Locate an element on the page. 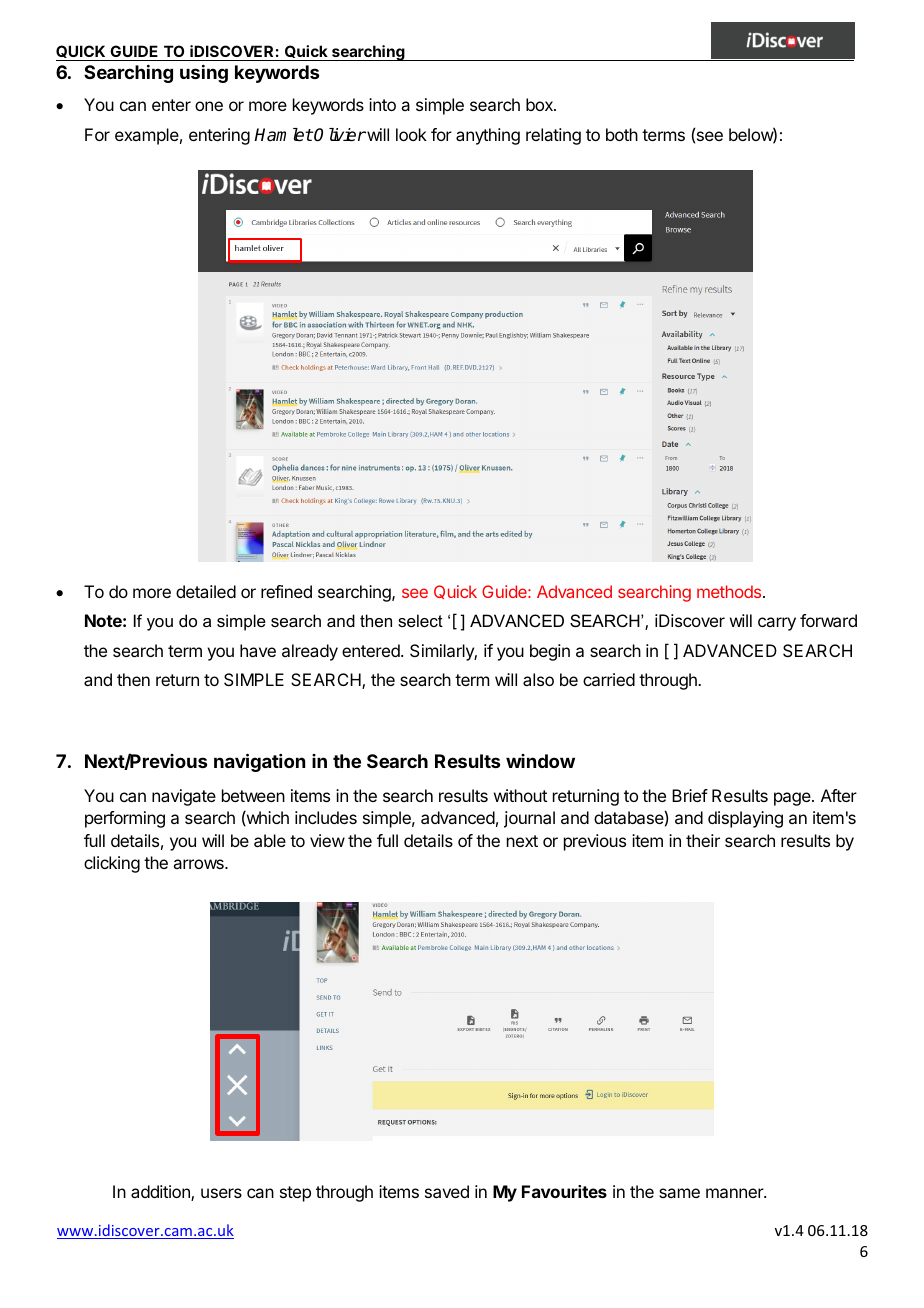 This page has width=924, height=1308. anything is located at coordinates (488, 136).
